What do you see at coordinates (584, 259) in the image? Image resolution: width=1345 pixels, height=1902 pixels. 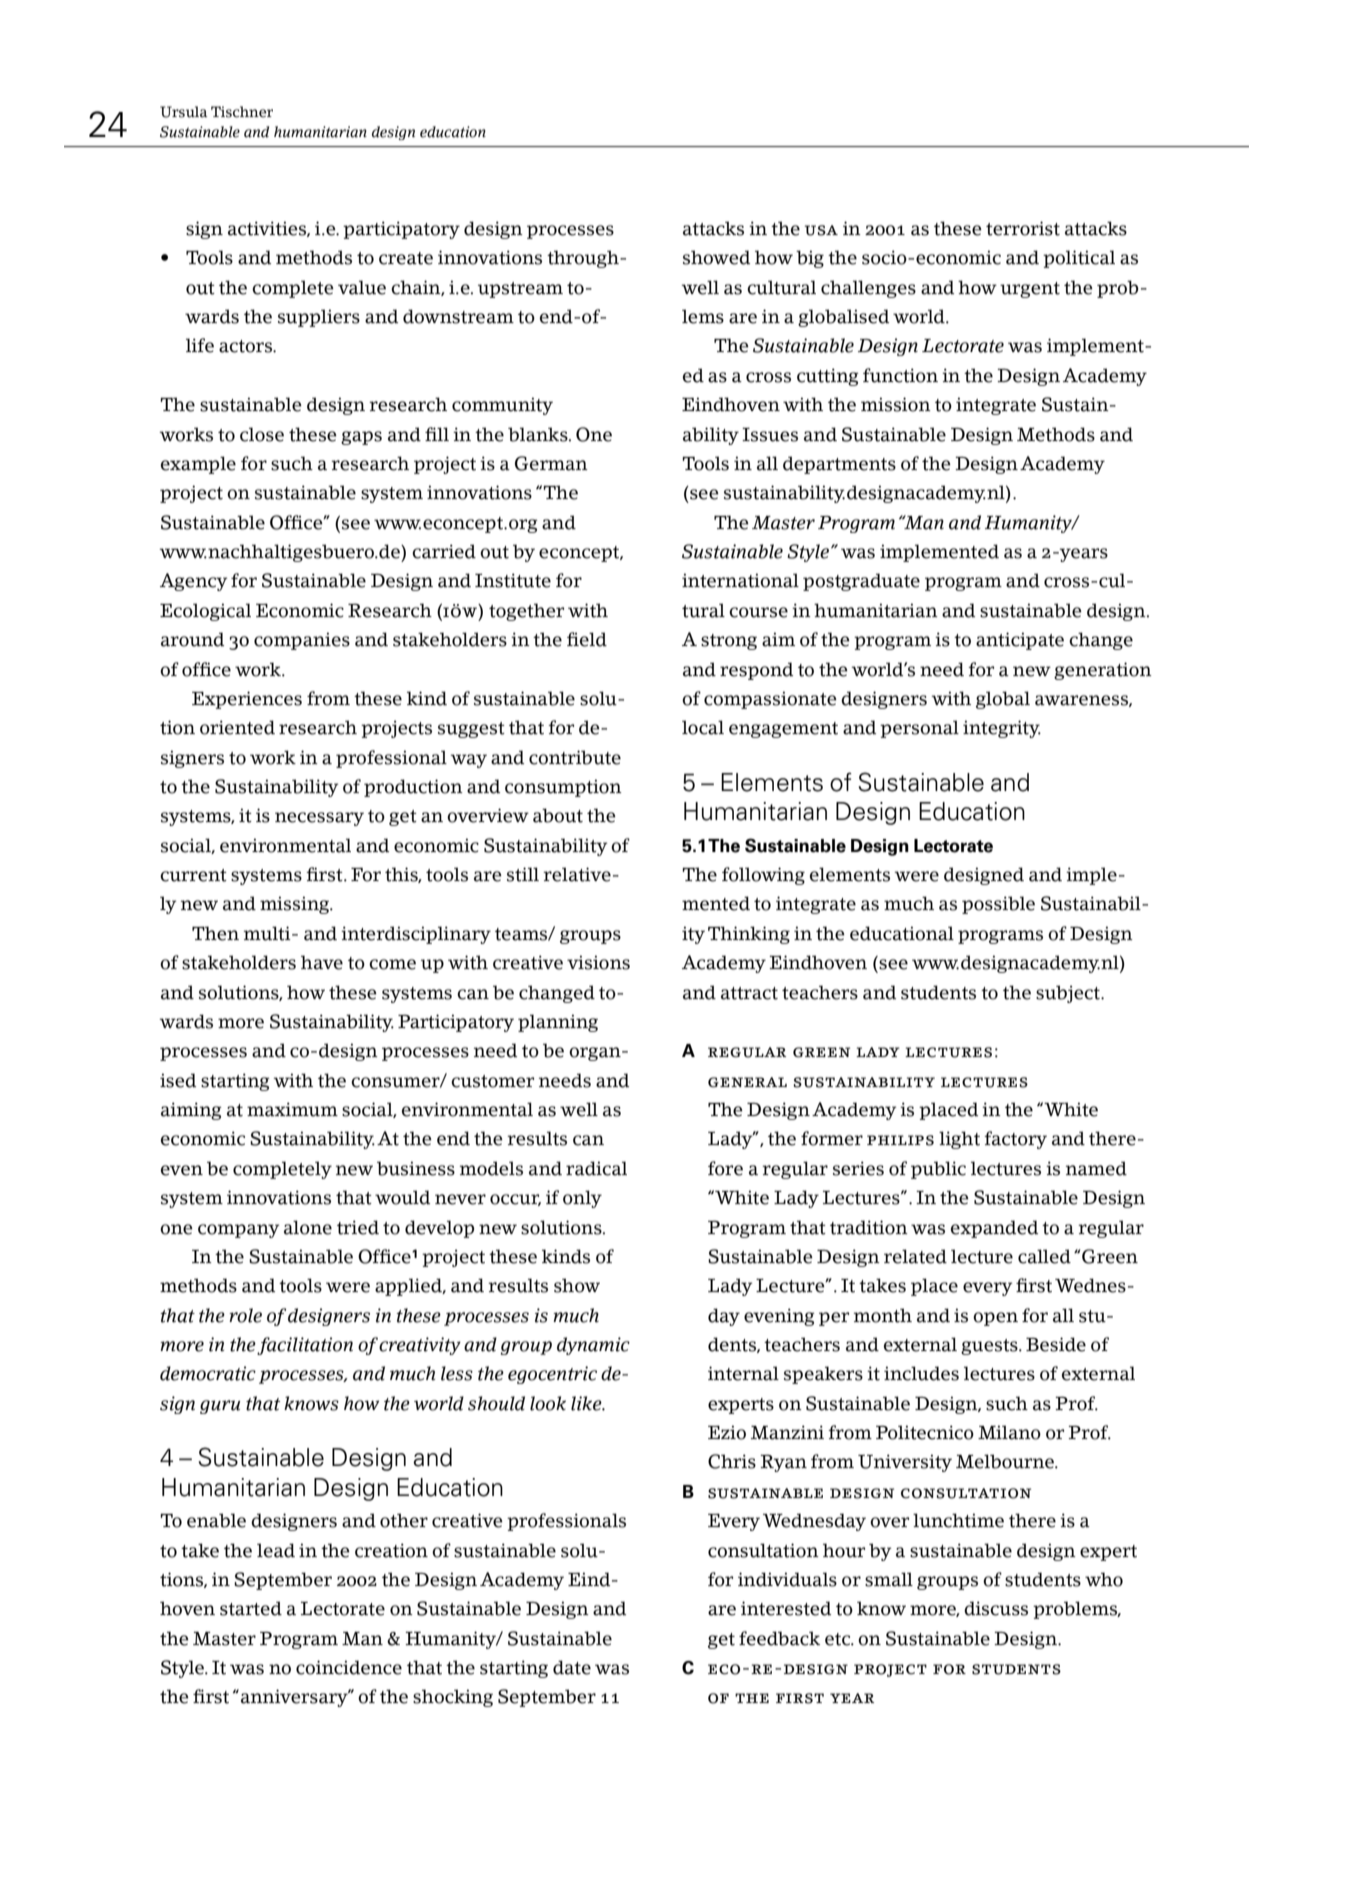 I see `THROUGH` at bounding box center [584, 259].
